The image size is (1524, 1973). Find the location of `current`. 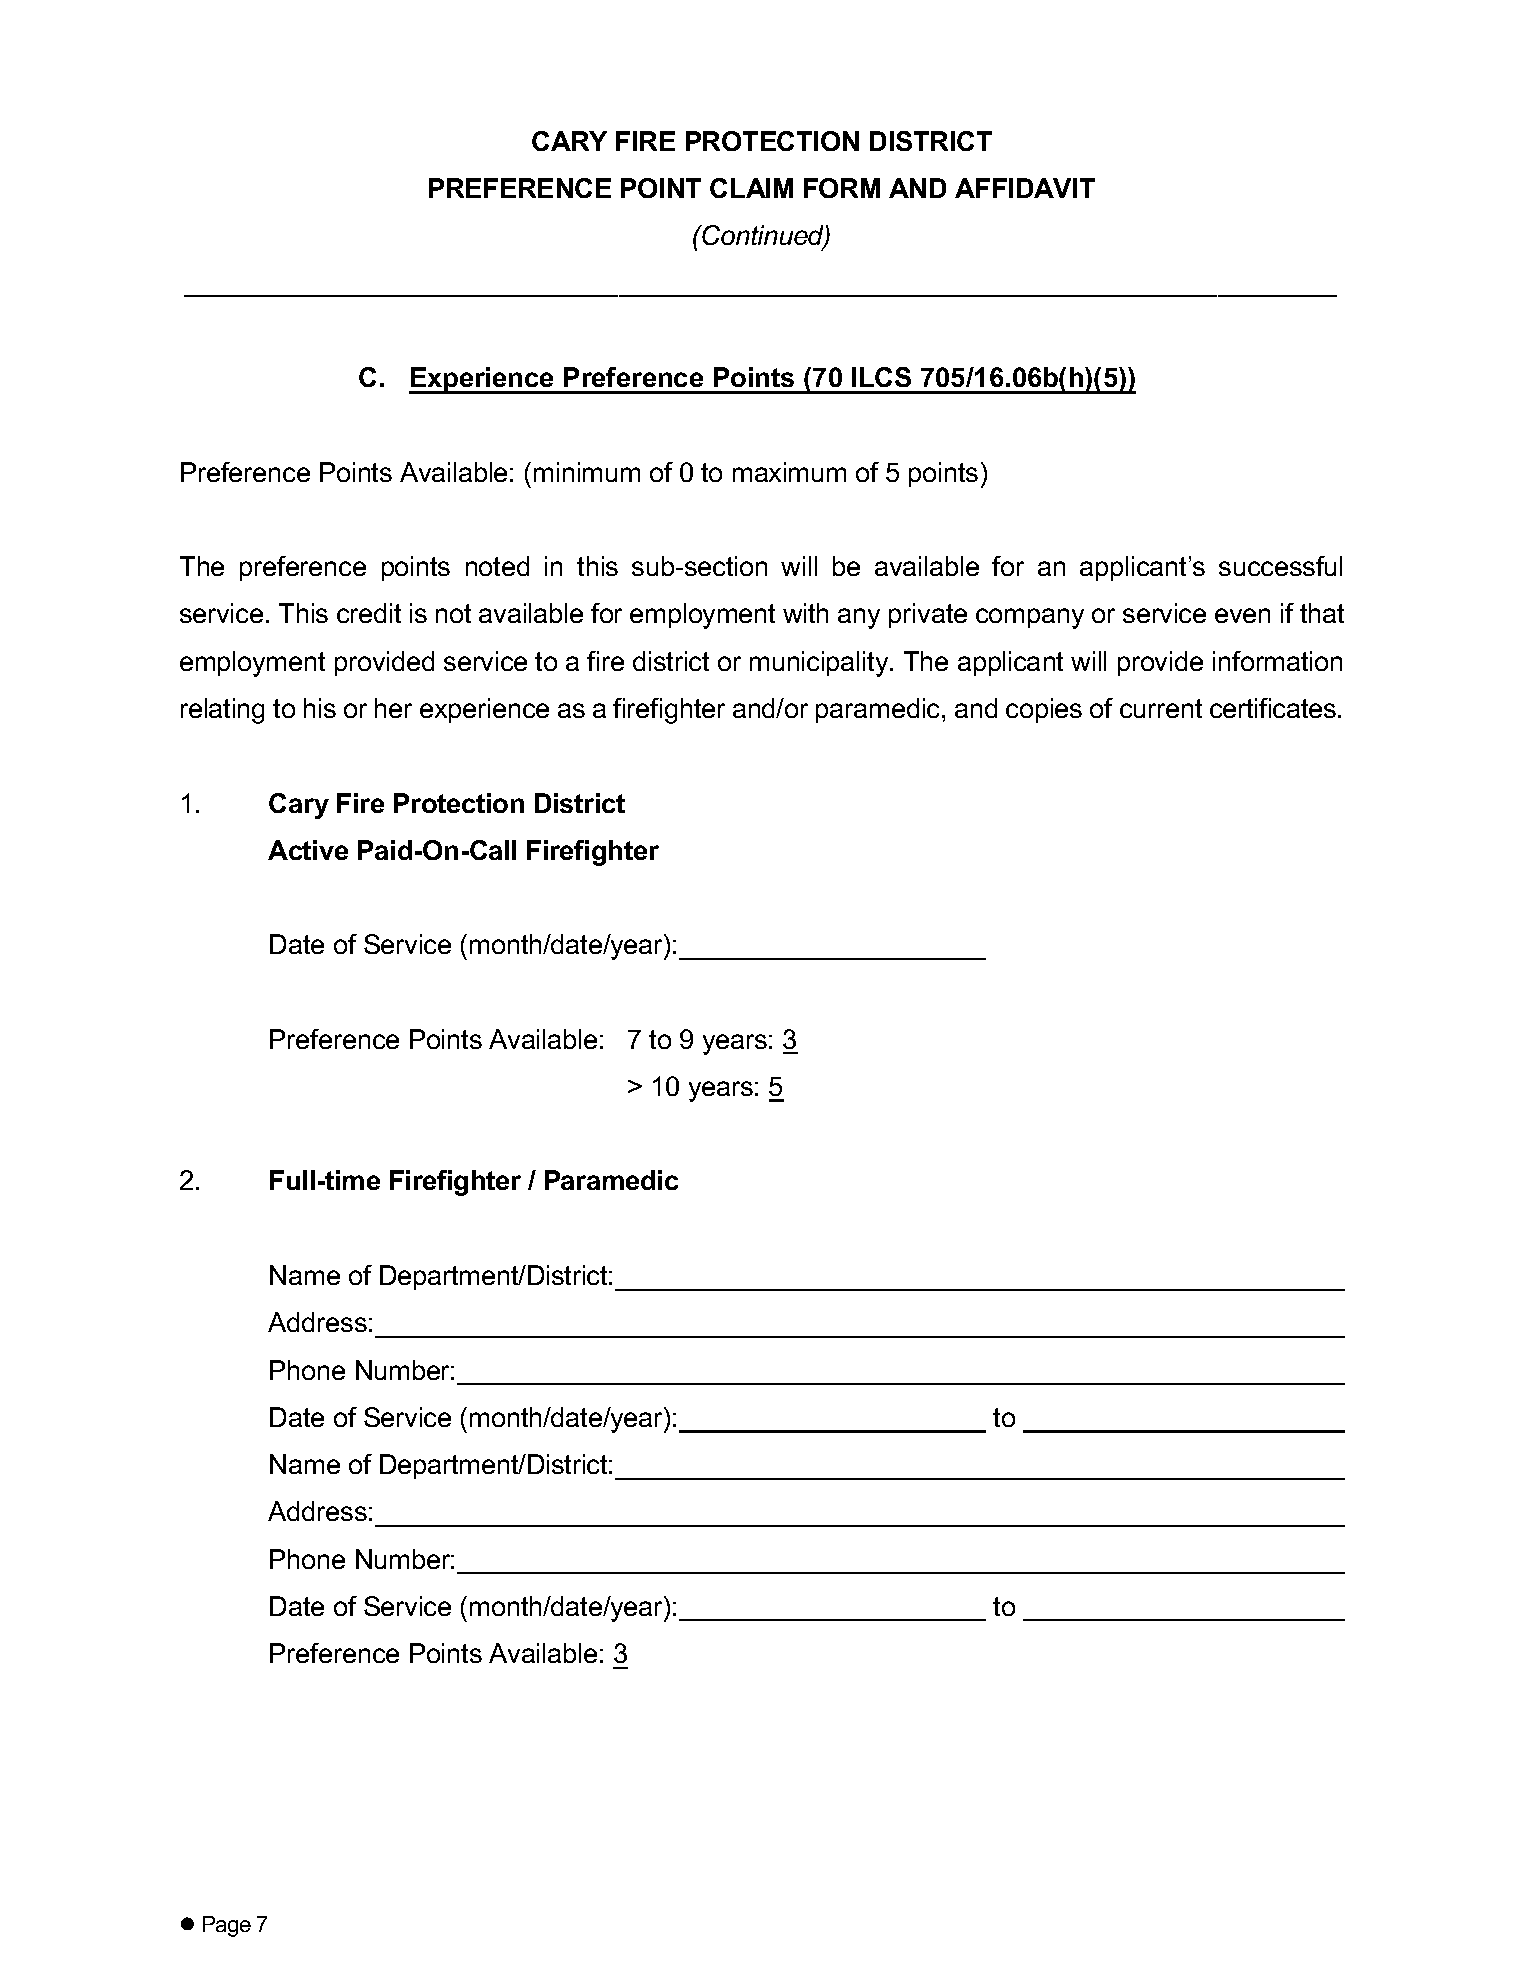

current is located at coordinates (1161, 708).
